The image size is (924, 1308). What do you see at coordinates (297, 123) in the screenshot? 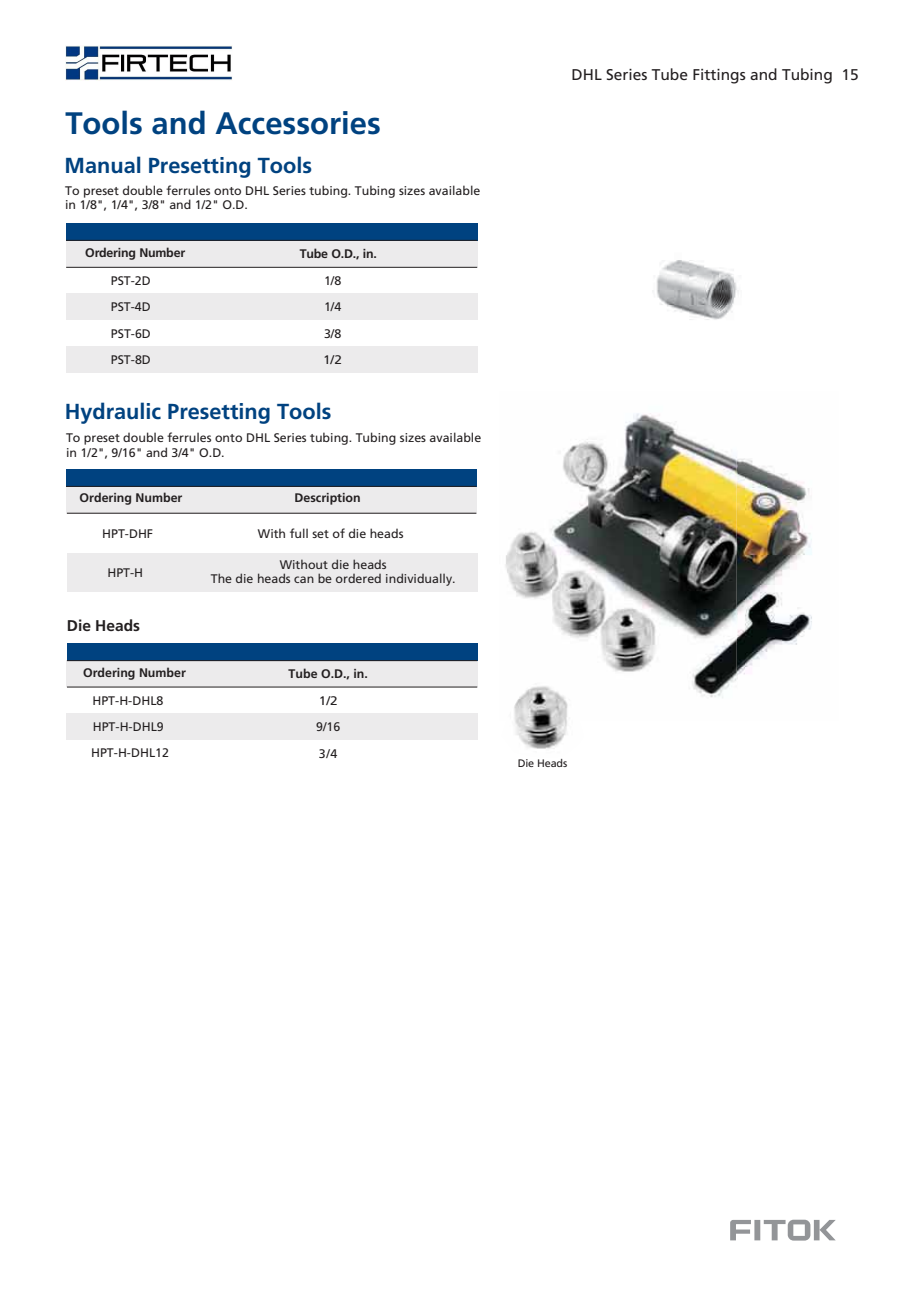
I see `Accessories` at bounding box center [297, 123].
